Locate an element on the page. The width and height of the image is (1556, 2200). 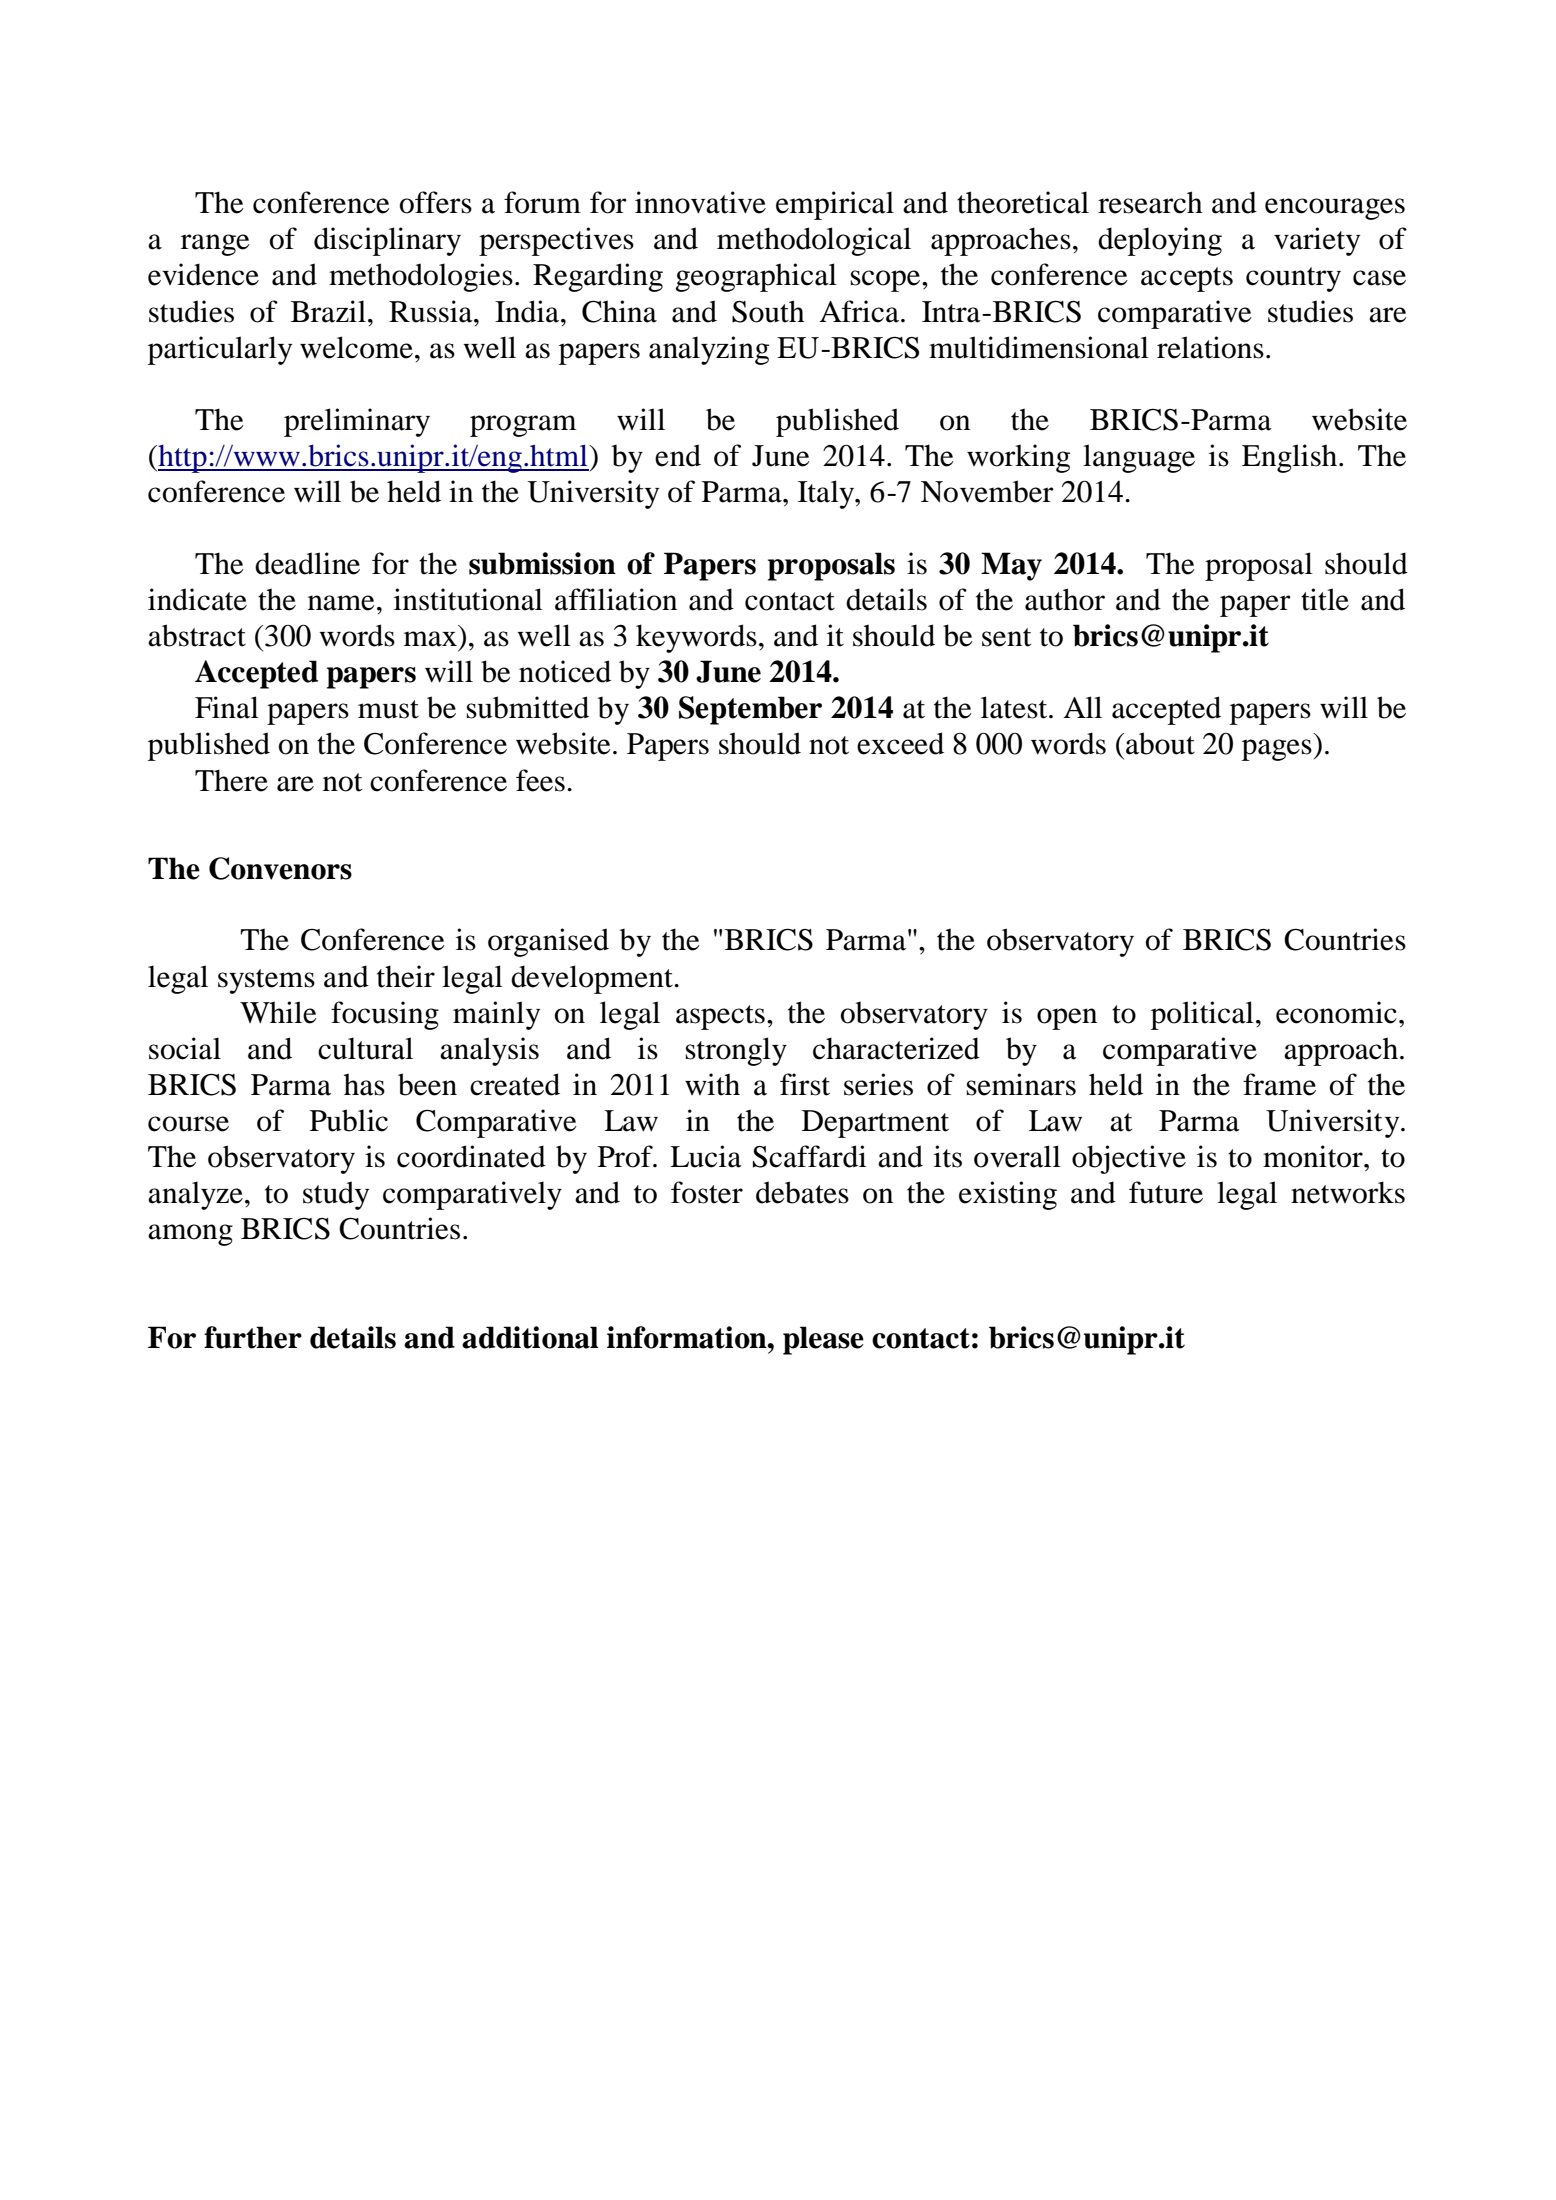
deploying is located at coordinates (1160, 241).
